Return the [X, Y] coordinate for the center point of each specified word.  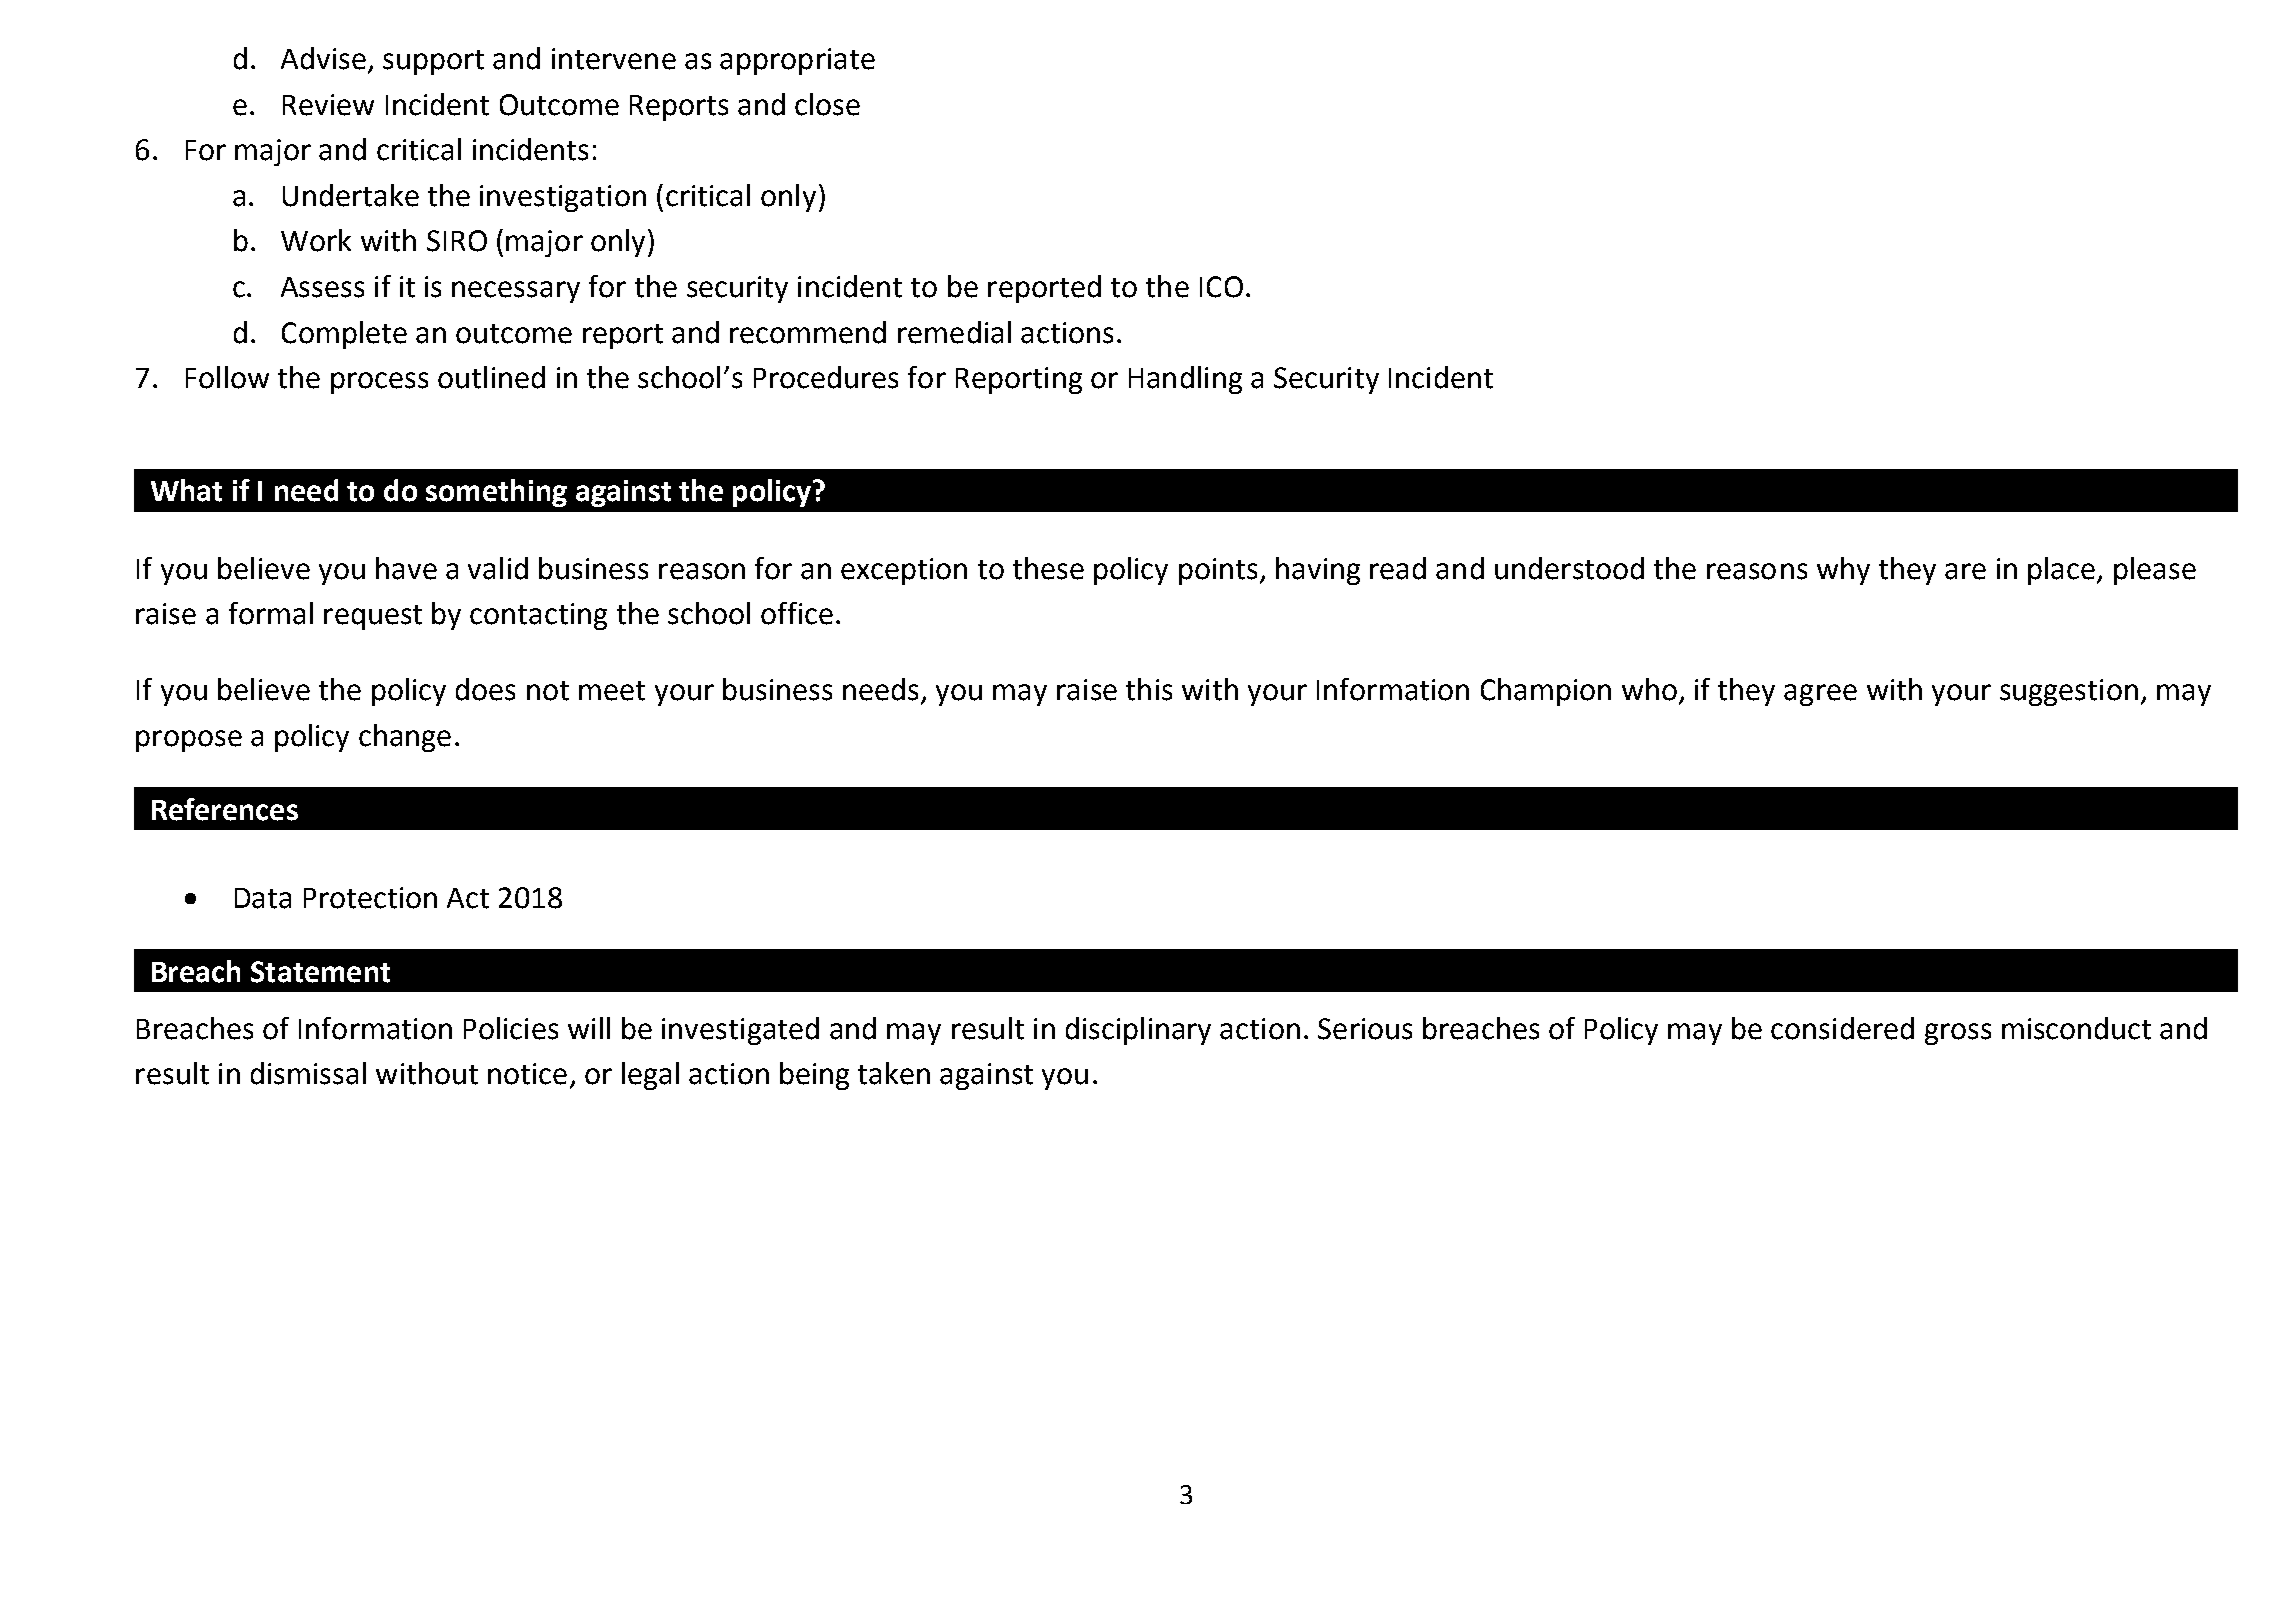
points [1218, 571]
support [433, 62]
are [1965, 571]
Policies [511, 1028]
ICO [1221, 287]
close [827, 104]
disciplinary [1138, 1031]
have [406, 568]
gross [1958, 1034]
